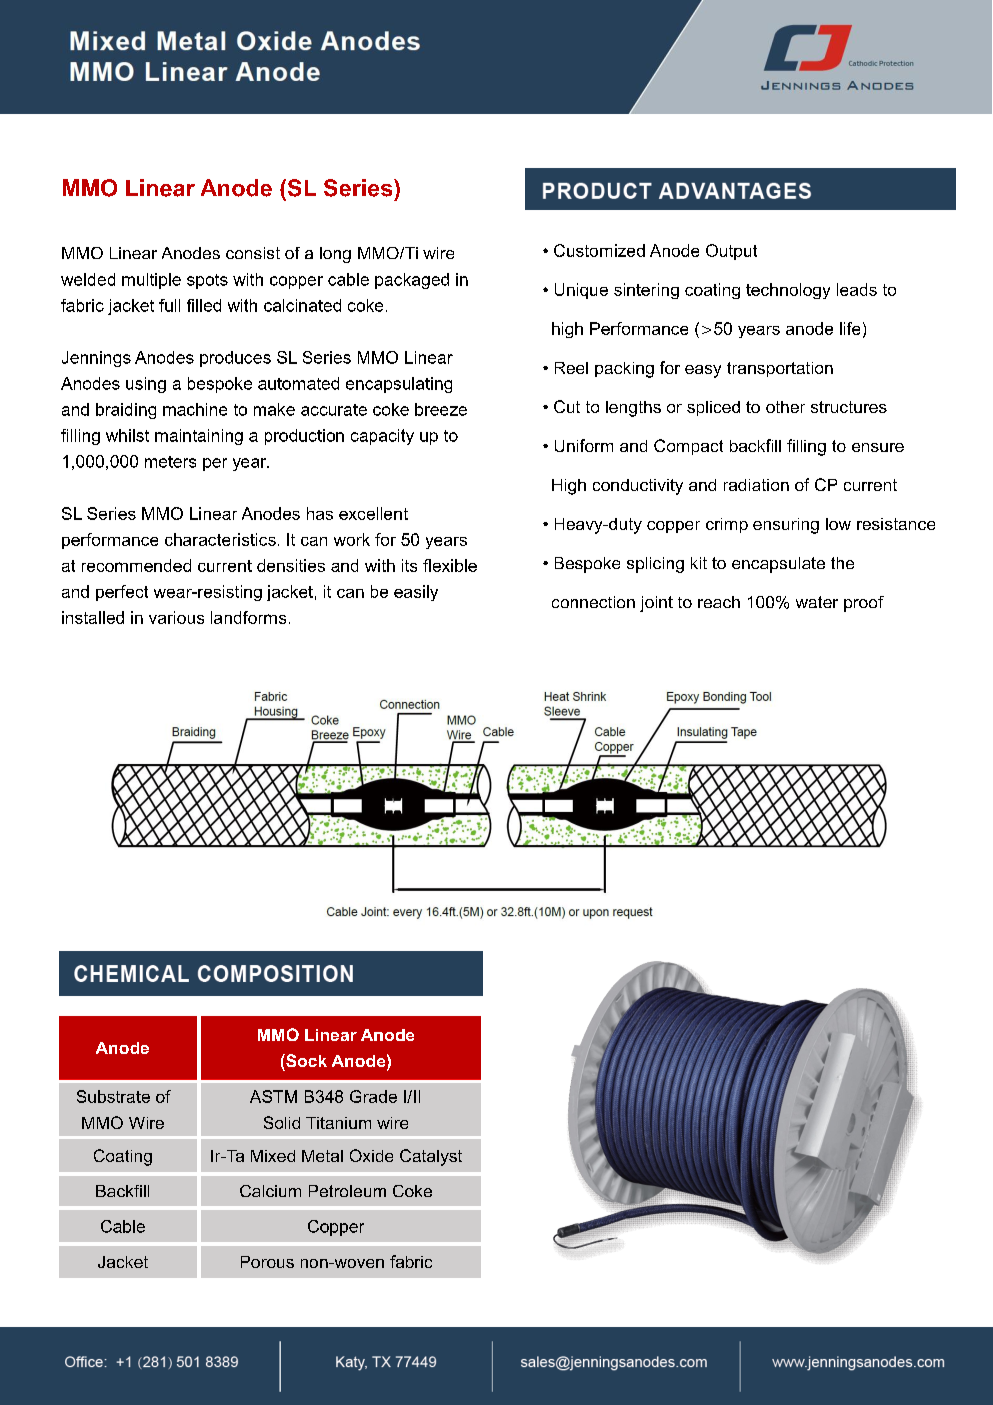 The width and height of the screenshot is (993, 1405). I want to click on various, so click(176, 617).
